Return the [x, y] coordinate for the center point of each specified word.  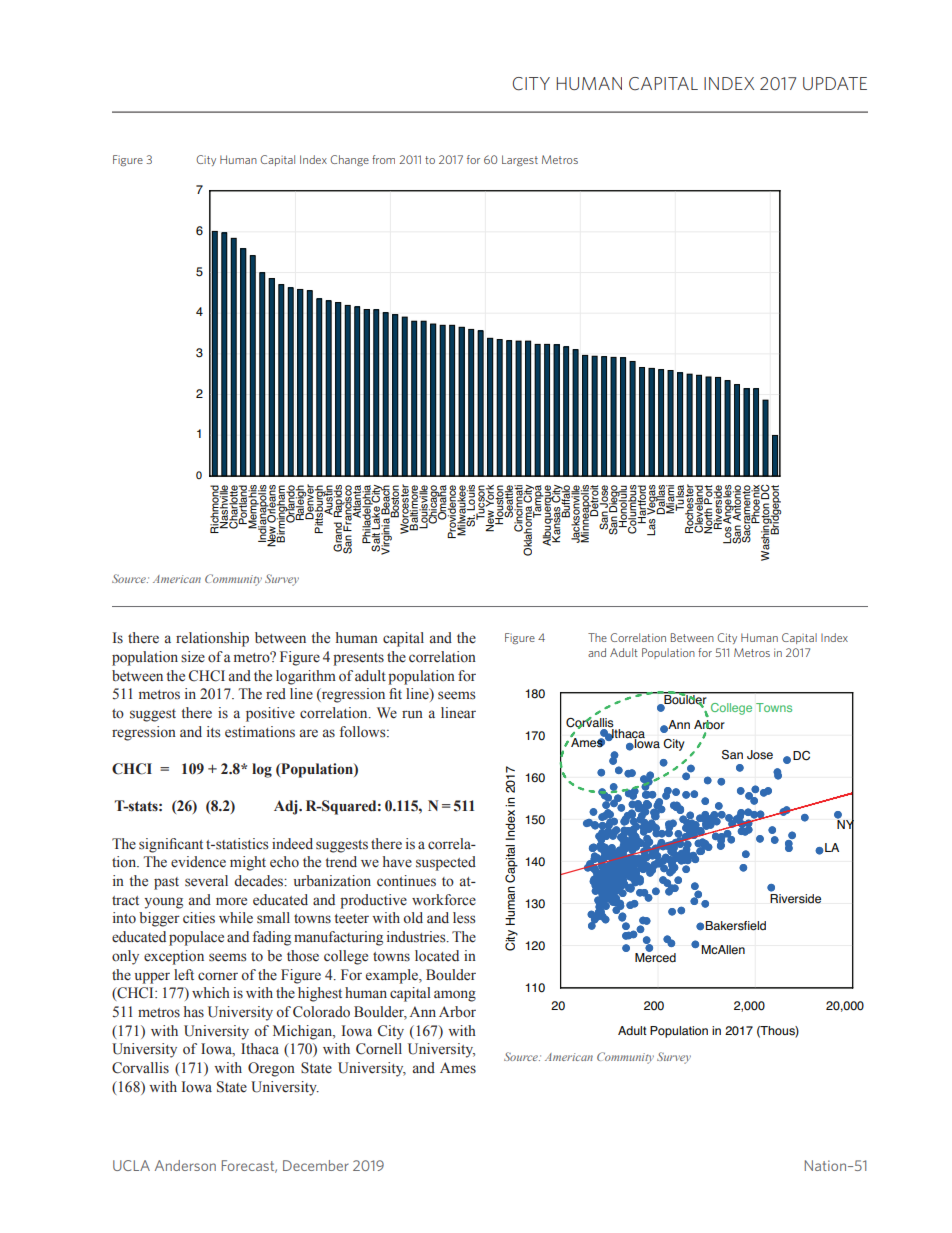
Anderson [185, 1165]
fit [395, 693]
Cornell [379, 1049]
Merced [655, 957]
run [412, 714]
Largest [520, 160]
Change [349, 160]
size [193, 657]
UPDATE [835, 83]
